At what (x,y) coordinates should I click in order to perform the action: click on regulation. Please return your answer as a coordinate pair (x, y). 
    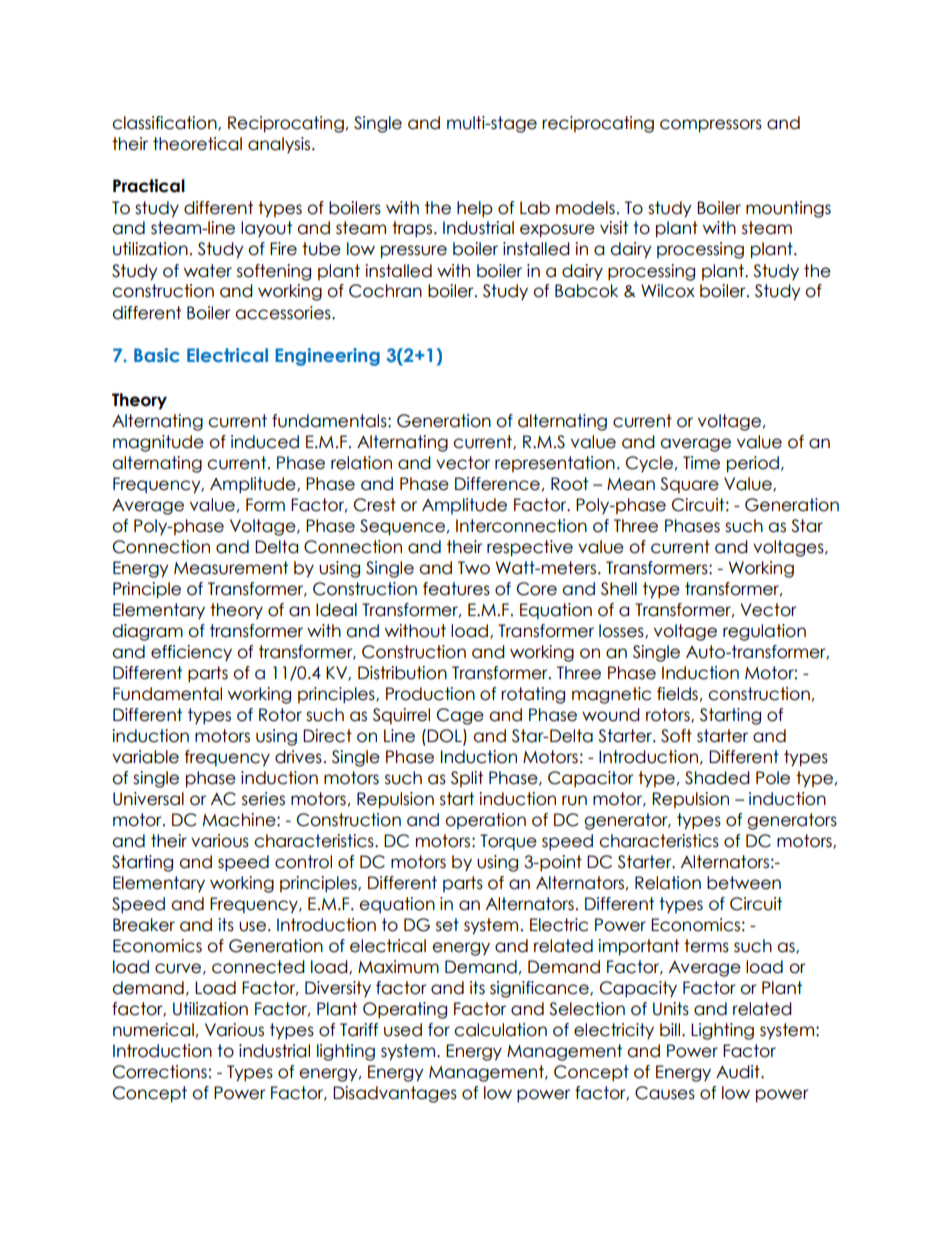
    Looking at the image, I should click on (764, 632).
